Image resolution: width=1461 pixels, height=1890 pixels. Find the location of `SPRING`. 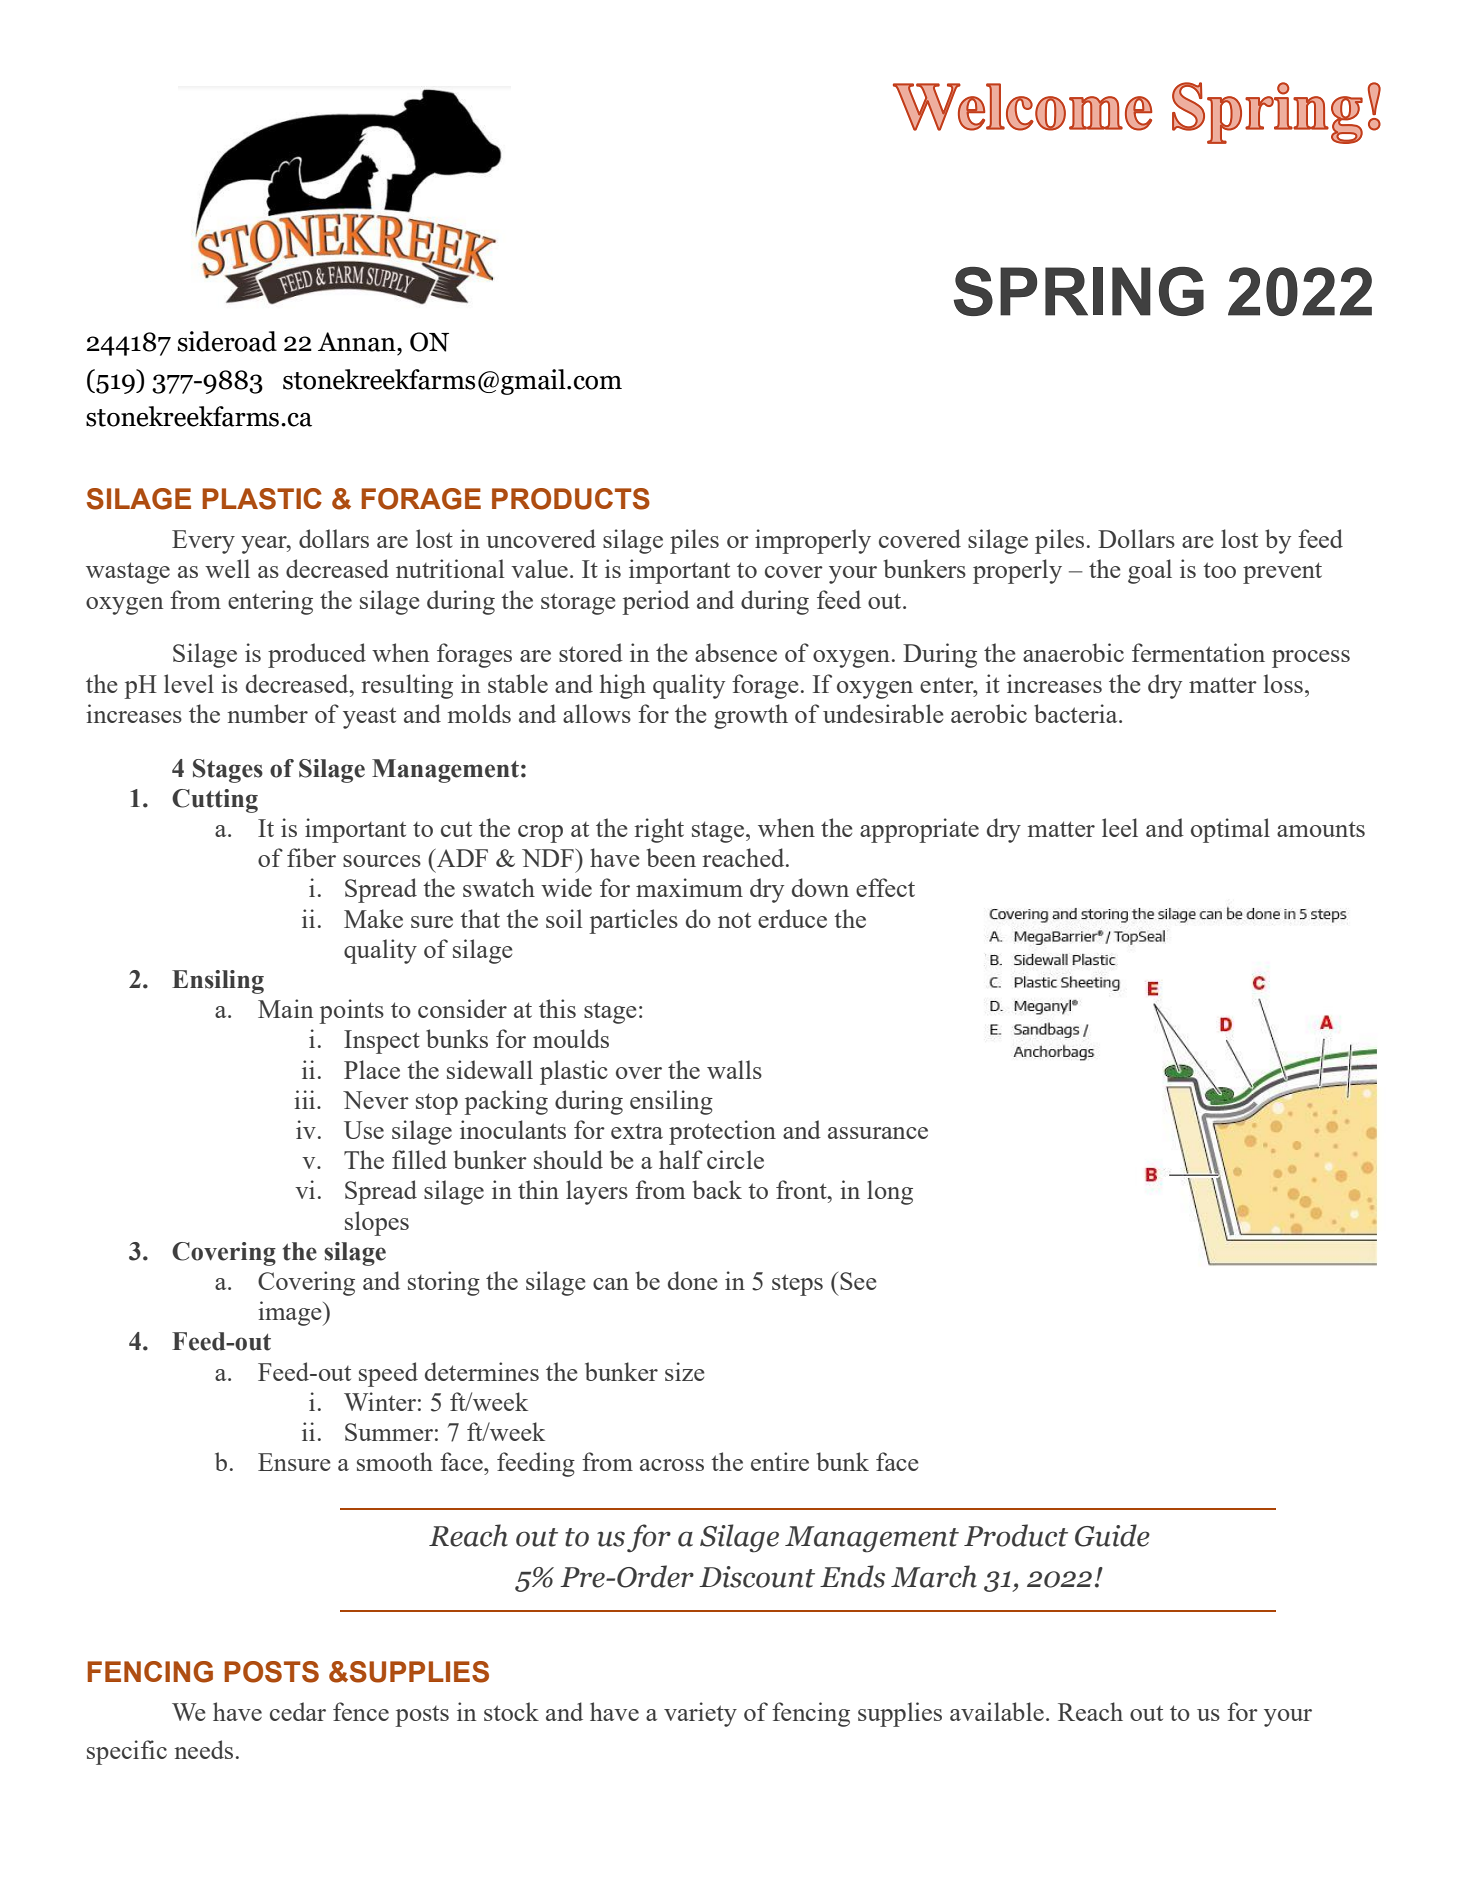

SPRING is located at coordinates (1079, 291).
